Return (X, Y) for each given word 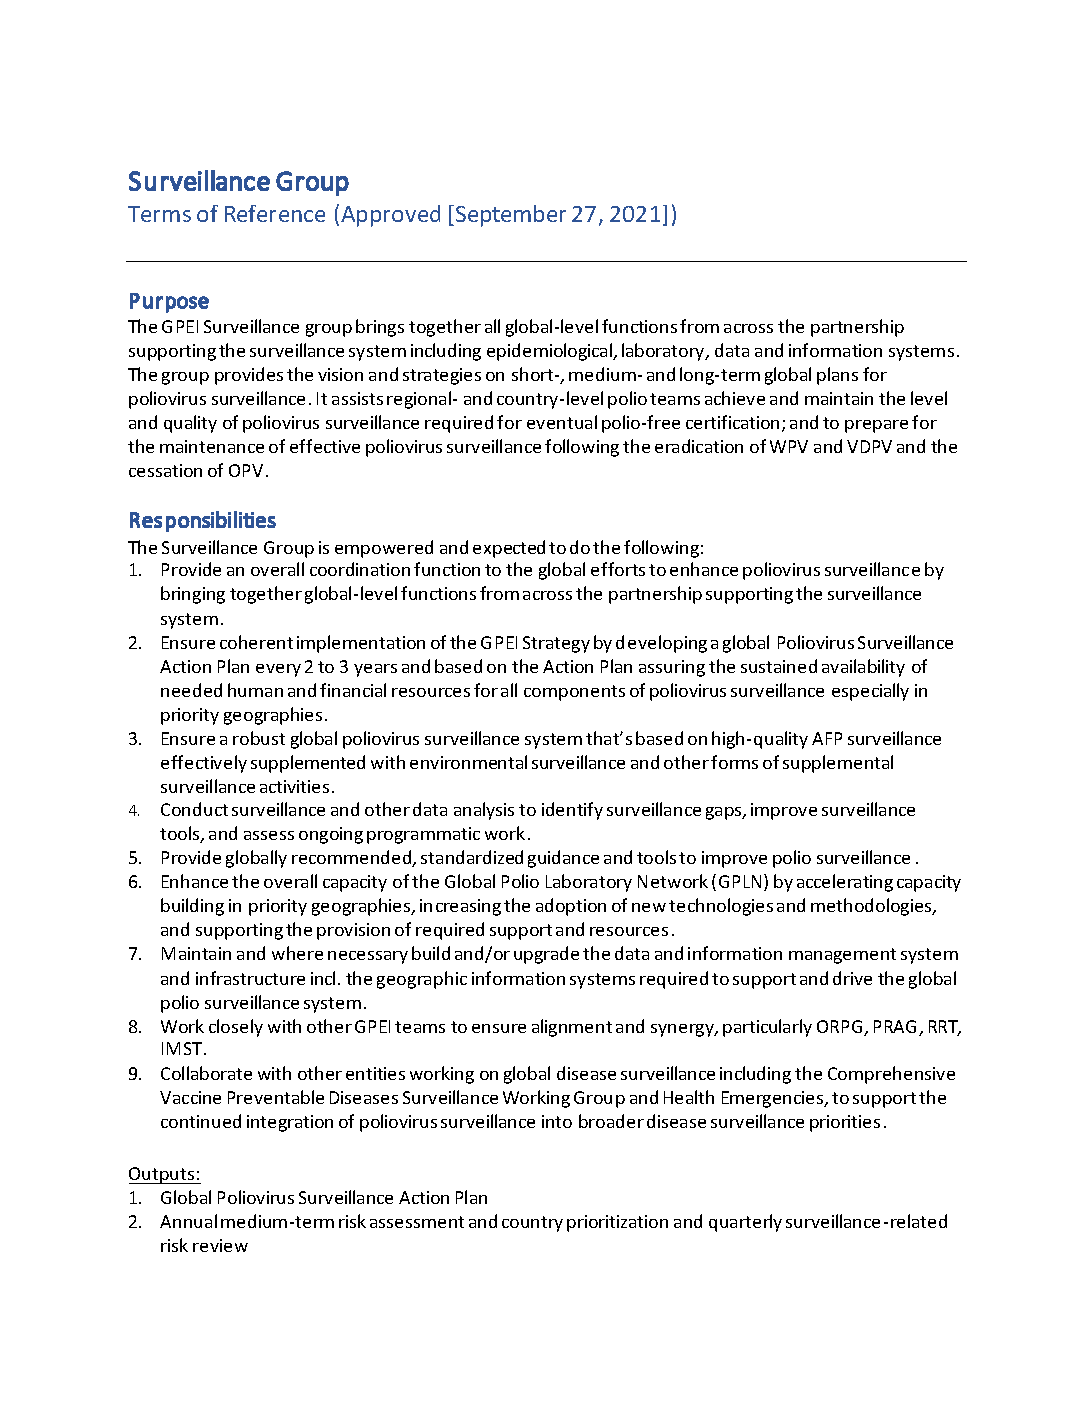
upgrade (546, 955)
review (220, 1245)
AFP (827, 738)
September (511, 216)
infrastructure (250, 978)
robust (259, 738)
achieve (735, 398)
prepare (876, 426)
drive (852, 978)
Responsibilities (203, 521)
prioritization (617, 1223)
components (574, 693)
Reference (275, 213)
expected (509, 549)
